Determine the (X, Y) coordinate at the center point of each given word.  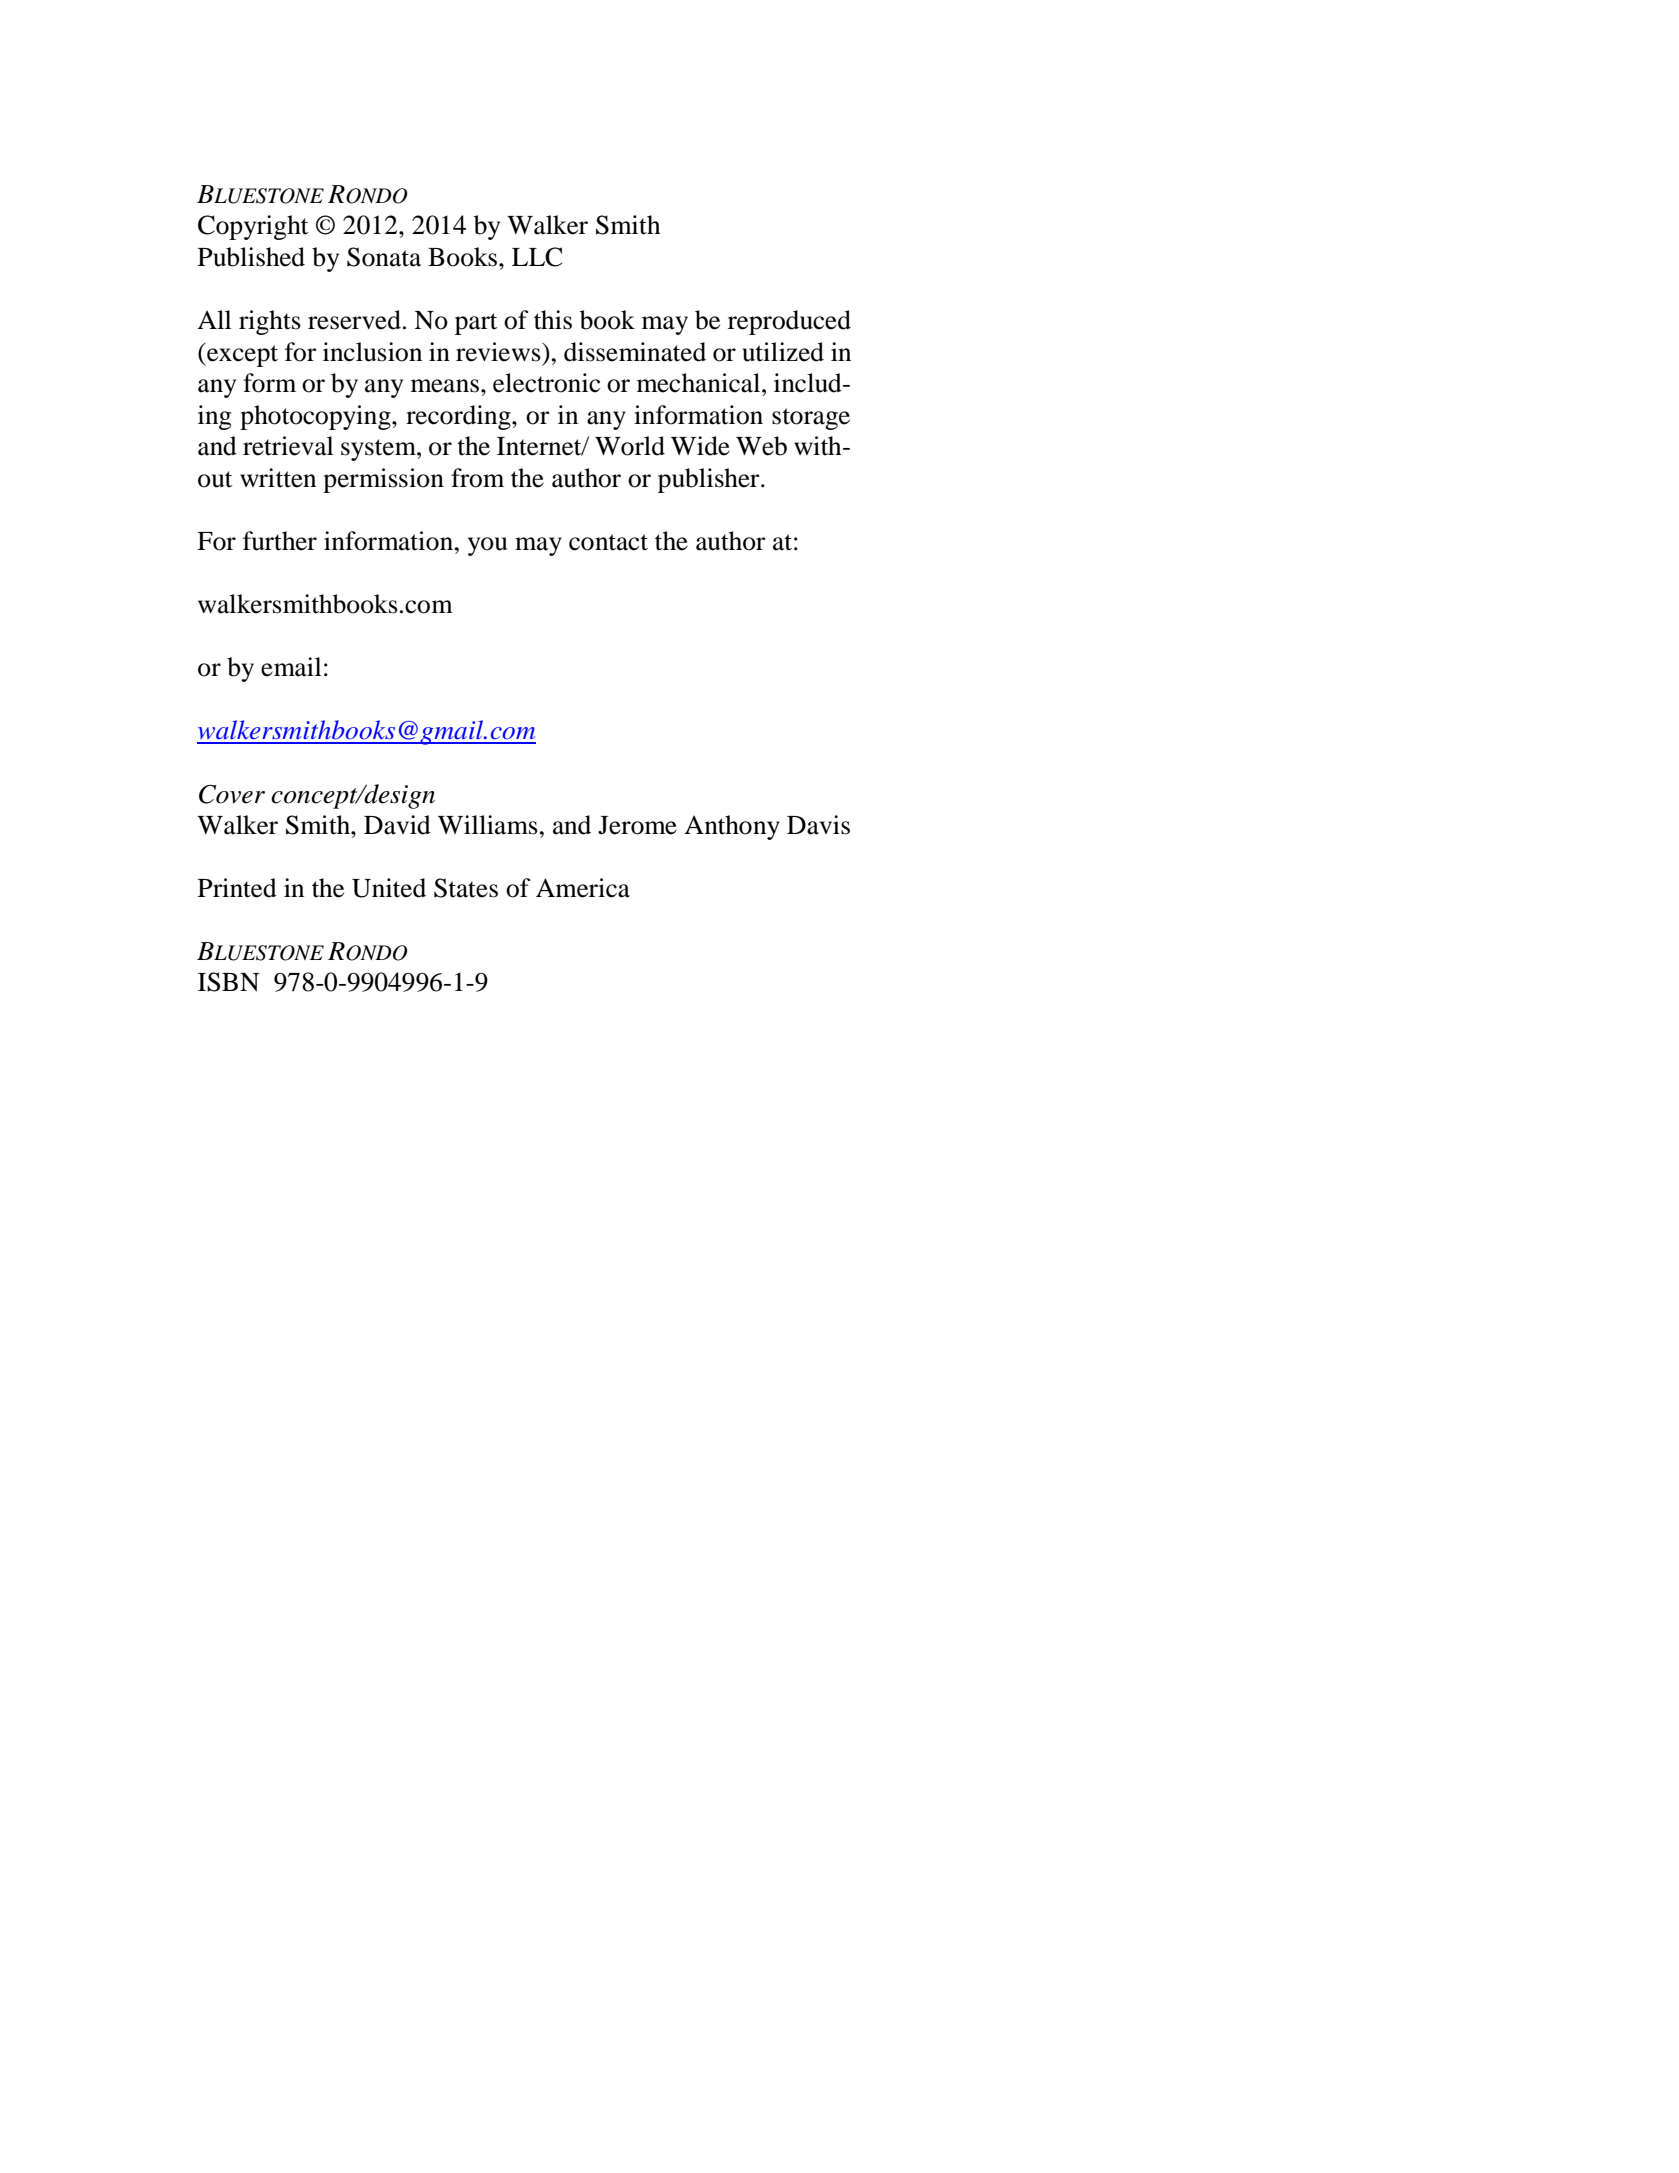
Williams (488, 825)
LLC (537, 257)
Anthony (732, 827)
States (466, 888)
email (291, 667)
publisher (710, 480)
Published (251, 257)
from (477, 478)
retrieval (288, 446)
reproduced (789, 322)
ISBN (228, 982)
